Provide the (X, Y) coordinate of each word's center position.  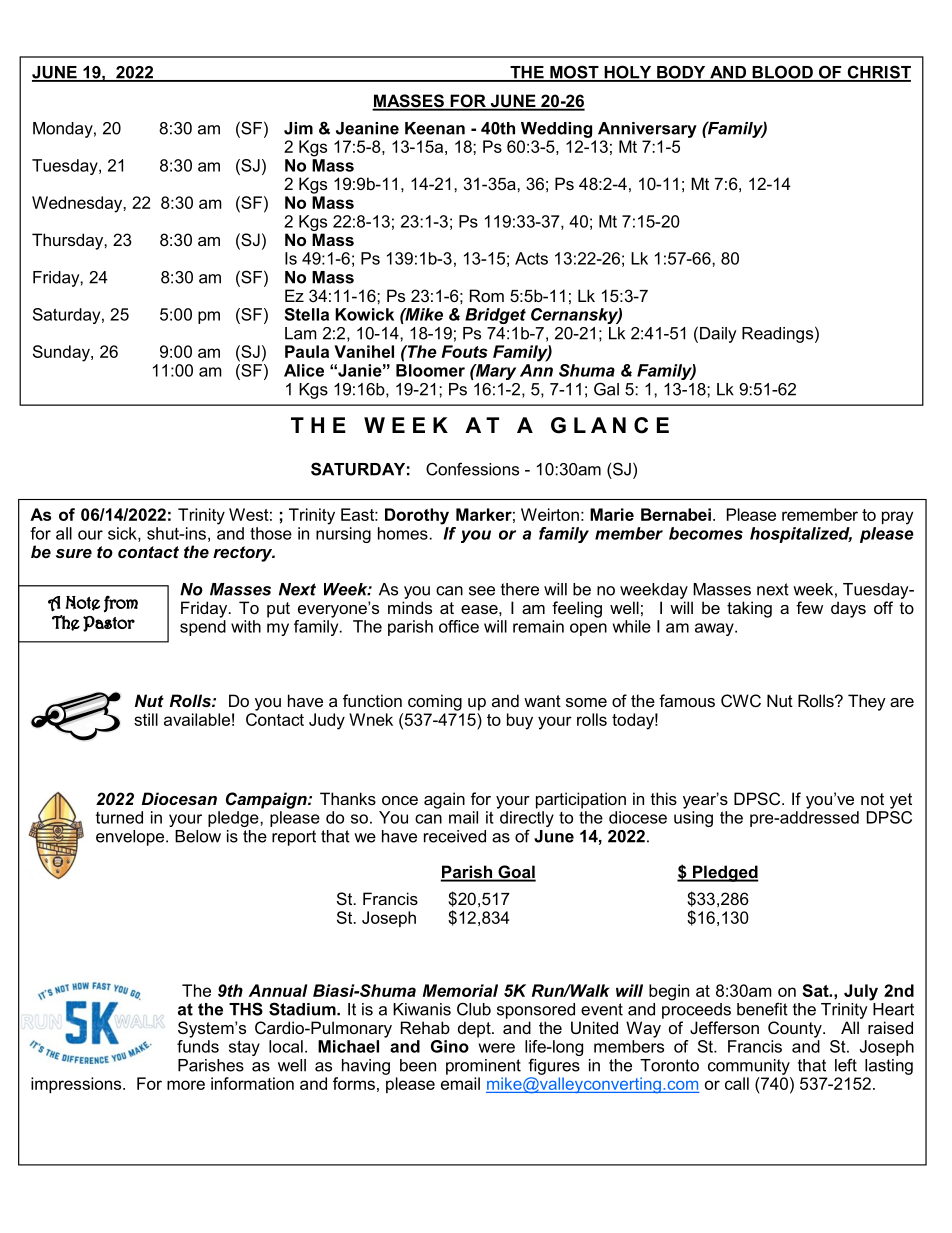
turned (119, 817)
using (693, 819)
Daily (718, 335)
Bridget (495, 316)
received (455, 836)
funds (198, 1045)
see (482, 591)
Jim (298, 128)
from (121, 604)
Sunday (62, 353)
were (497, 1048)
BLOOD (782, 73)
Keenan (435, 128)
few (809, 607)
